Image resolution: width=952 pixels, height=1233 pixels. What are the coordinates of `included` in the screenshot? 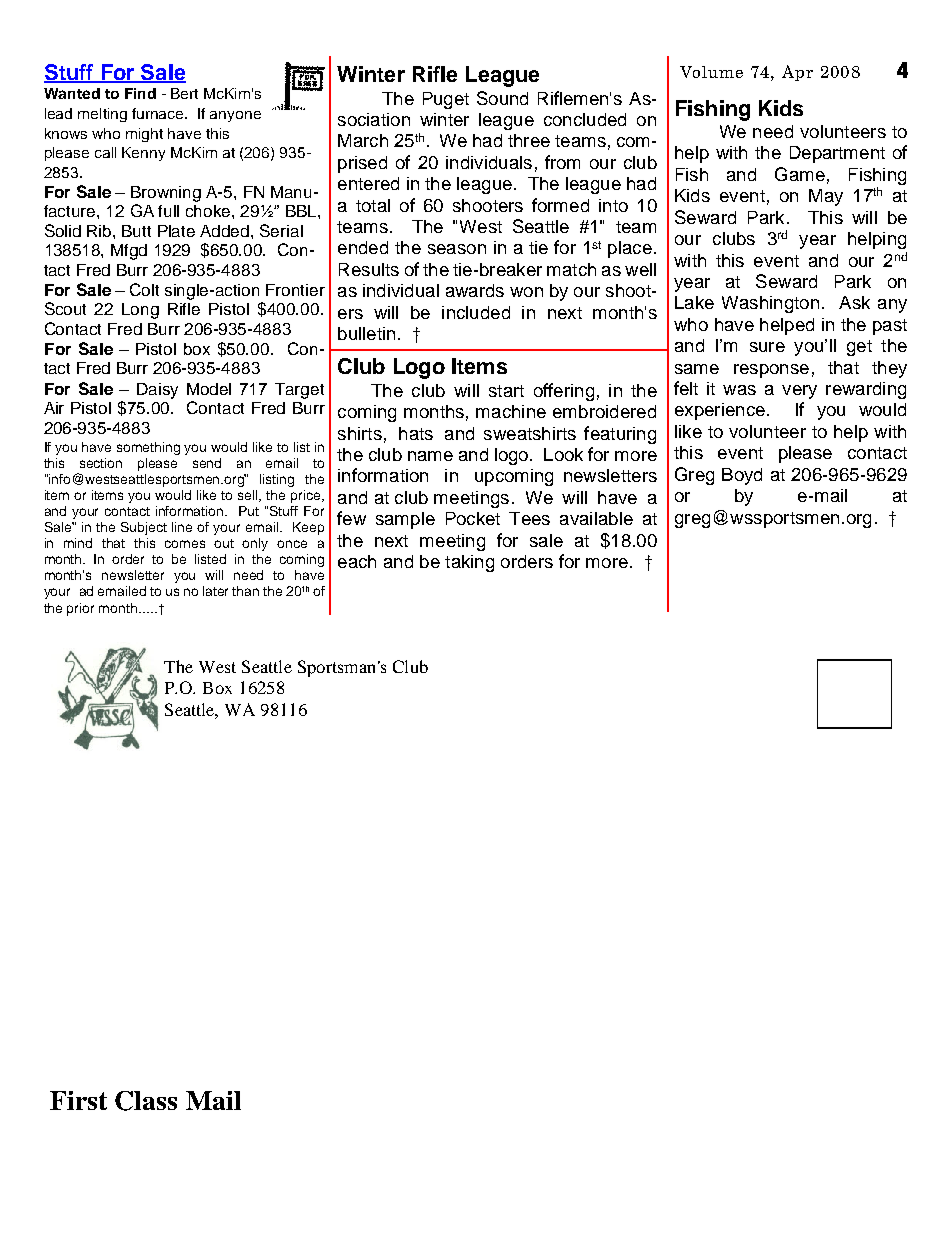 It's located at (476, 312).
